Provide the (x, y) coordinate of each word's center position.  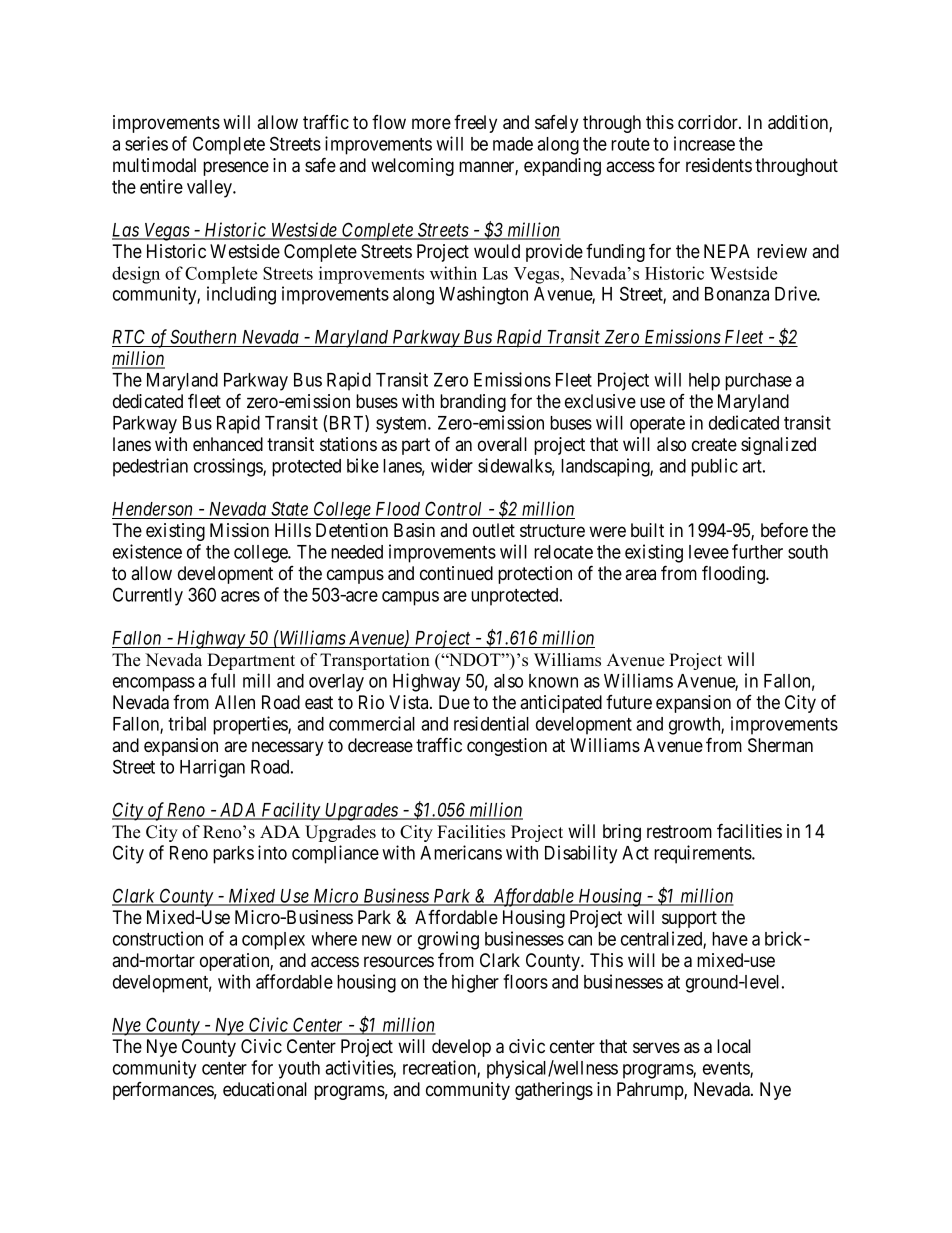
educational (265, 1089)
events (727, 1069)
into (272, 852)
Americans (461, 852)
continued (456, 573)
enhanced (228, 444)
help (704, 382)
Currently (148, 596)
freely (475, 124)
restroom (679, 832)
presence (236, 168)
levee (709, 552)
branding (473, 403)
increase (704, 143)
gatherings (554, 1091)
